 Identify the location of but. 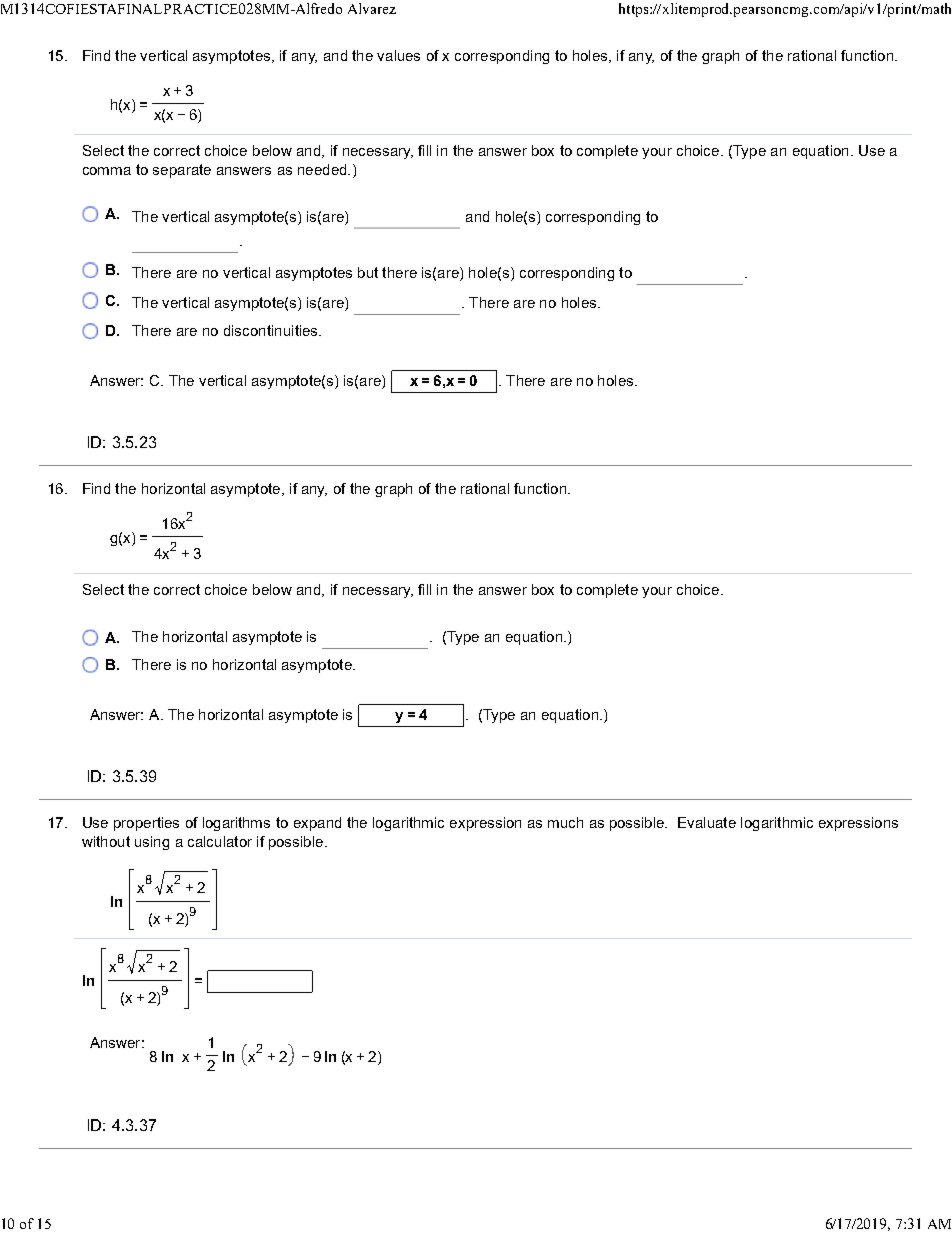
(368, 272).
